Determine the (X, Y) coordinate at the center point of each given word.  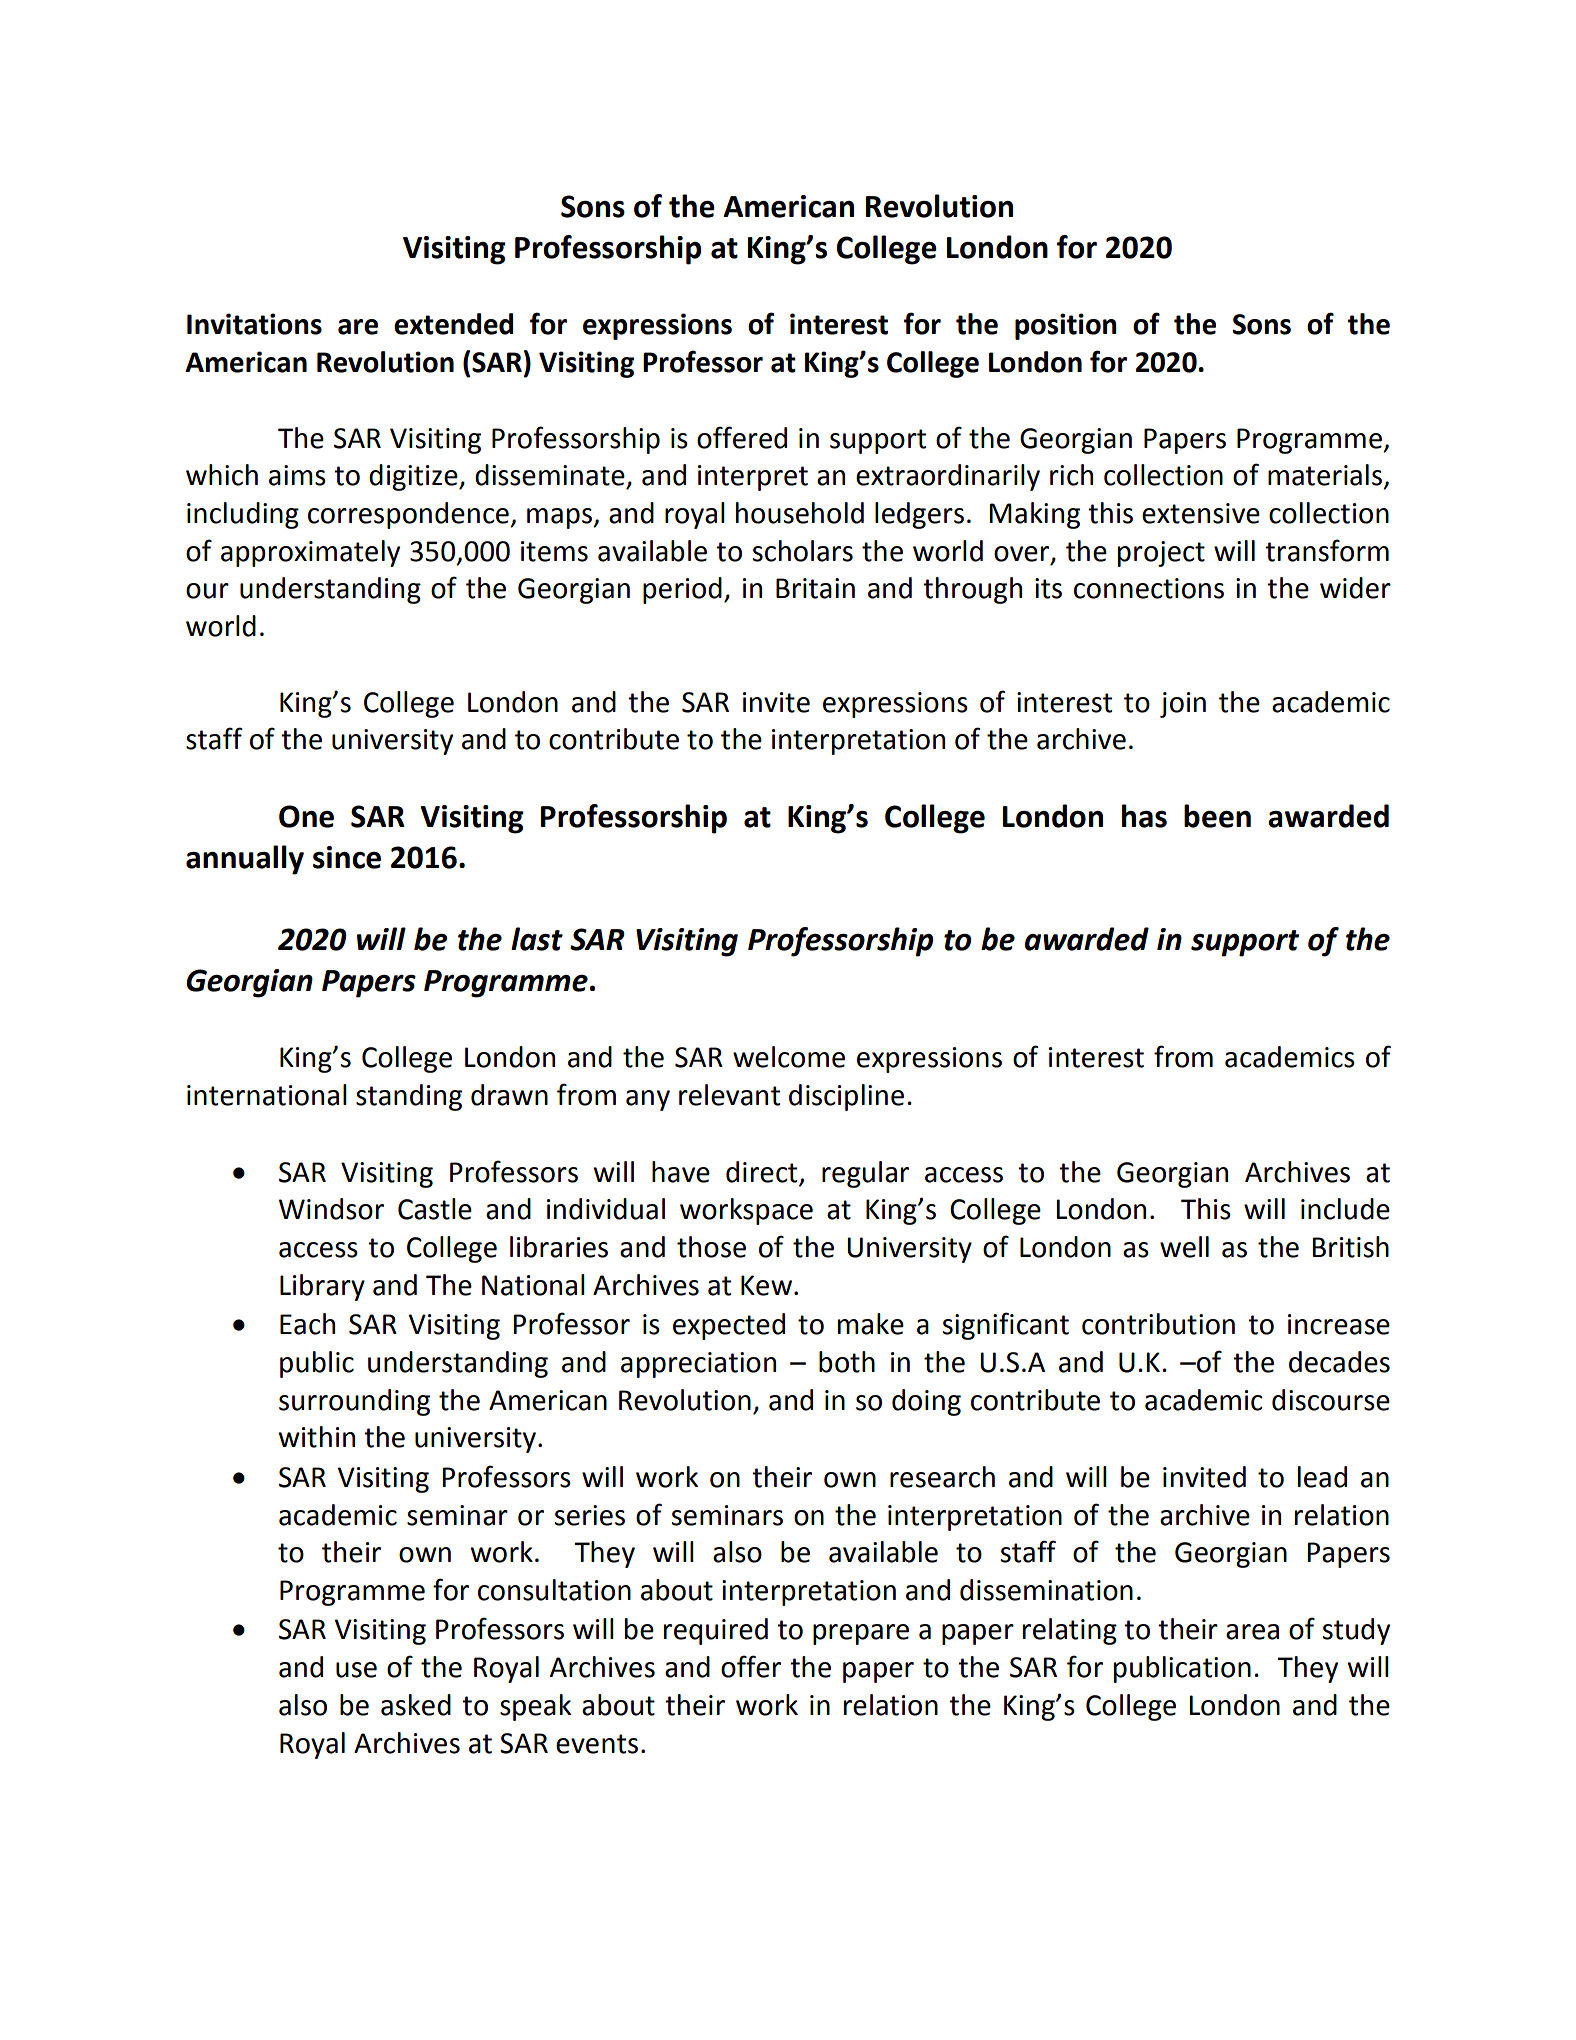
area (1252, 1632)
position (1066, 326)
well (1184, 1247)
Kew (766, 1285)
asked (416, 1705)
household (800, 513)
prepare (861, 1634)
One (306, 816)
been (1217, 816)
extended (453, 324)
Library (322, 1287)
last (537, 939)
